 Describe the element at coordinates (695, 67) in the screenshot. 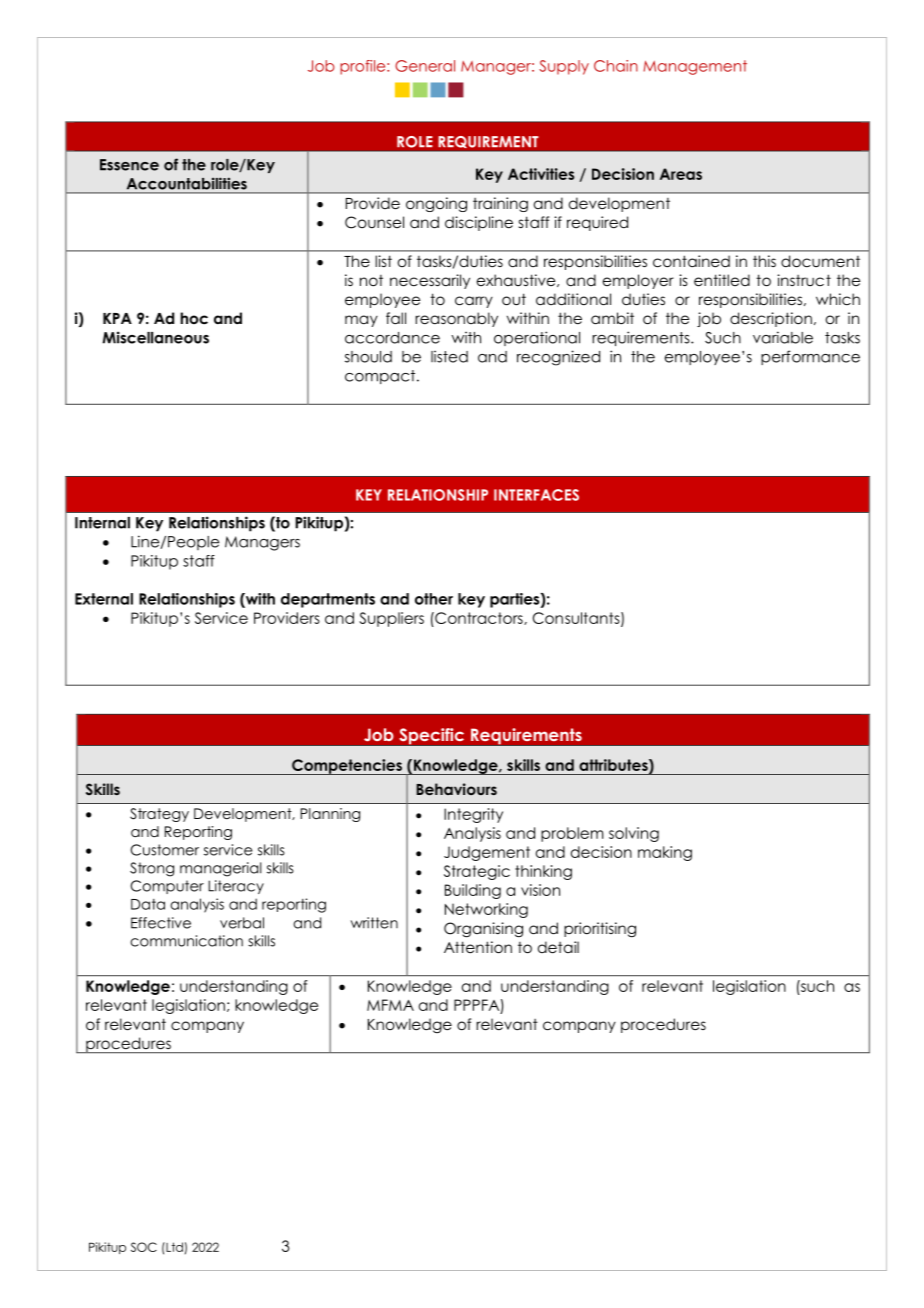

I see `Management` at that location.
